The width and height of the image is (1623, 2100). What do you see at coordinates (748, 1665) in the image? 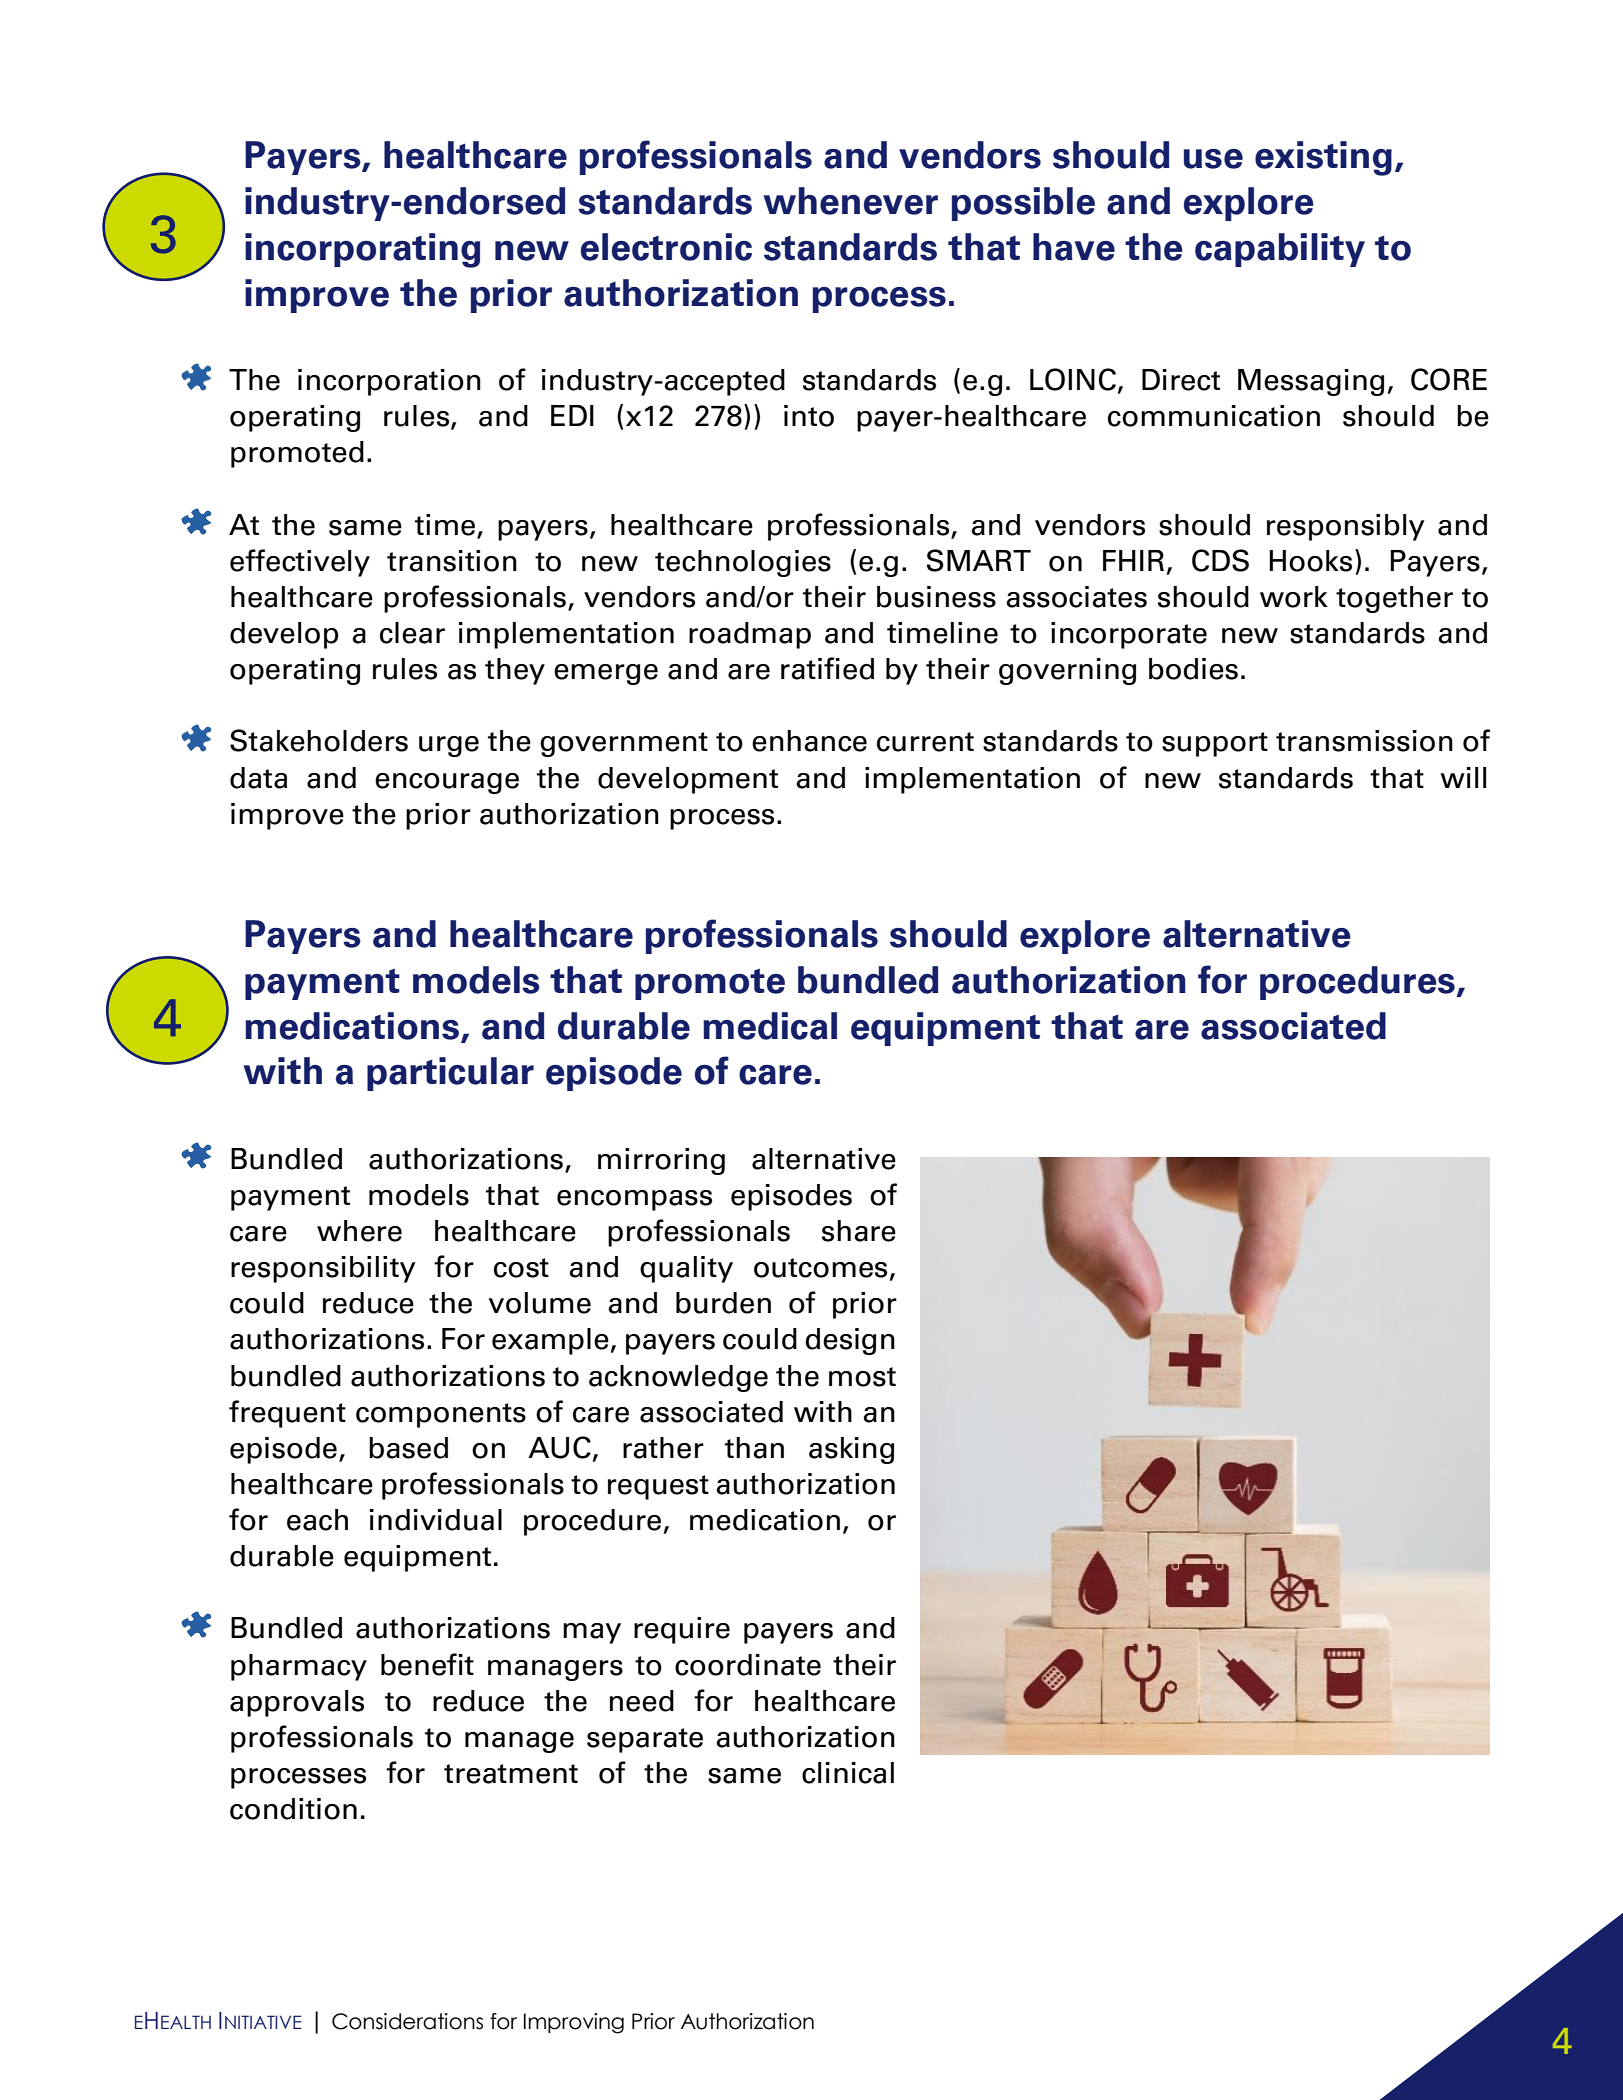
I see `coordinate` at bounding box center [748, 1665].
